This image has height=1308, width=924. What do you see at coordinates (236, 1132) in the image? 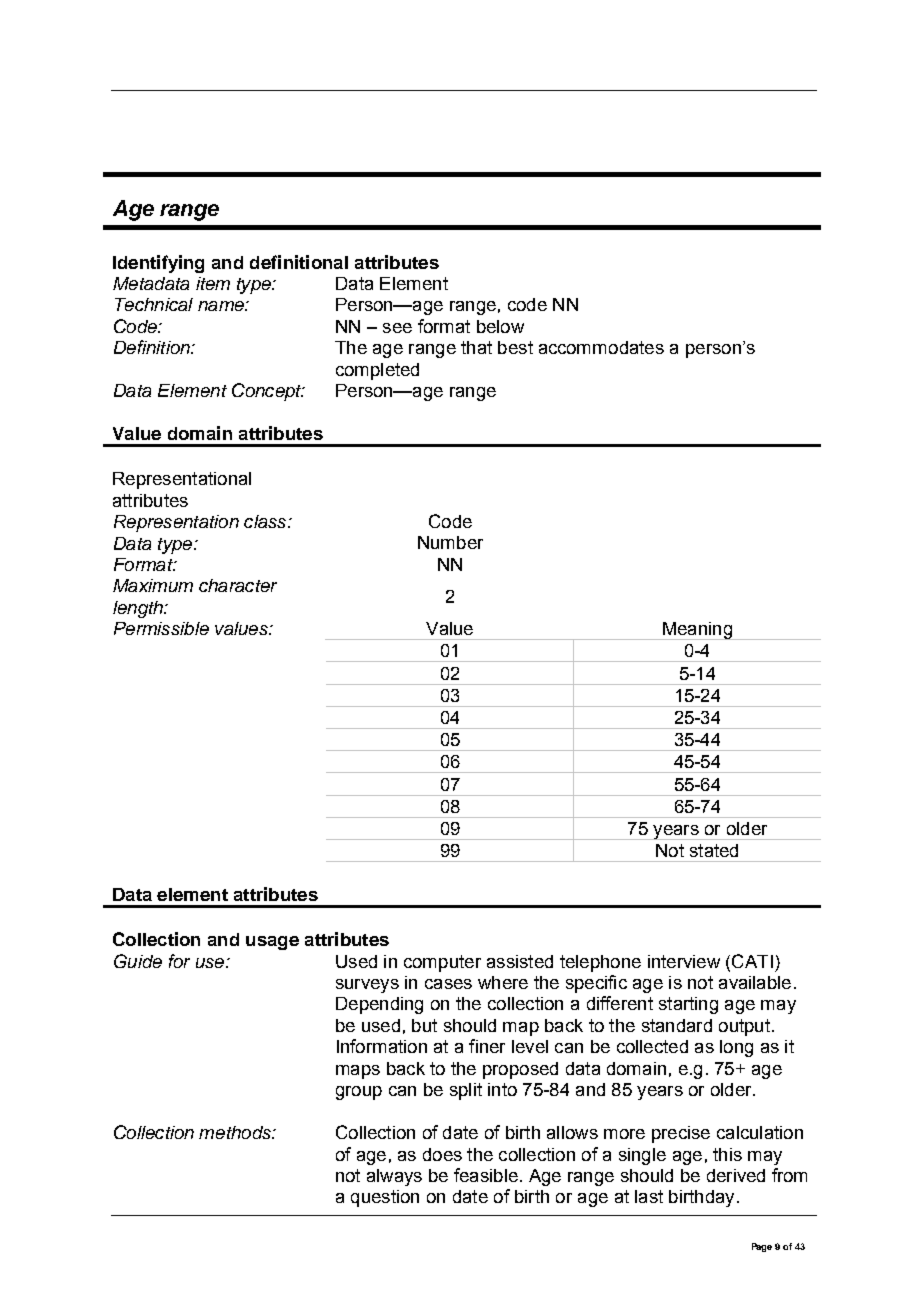
I see `methods` at bounding box center [236, 1132].
